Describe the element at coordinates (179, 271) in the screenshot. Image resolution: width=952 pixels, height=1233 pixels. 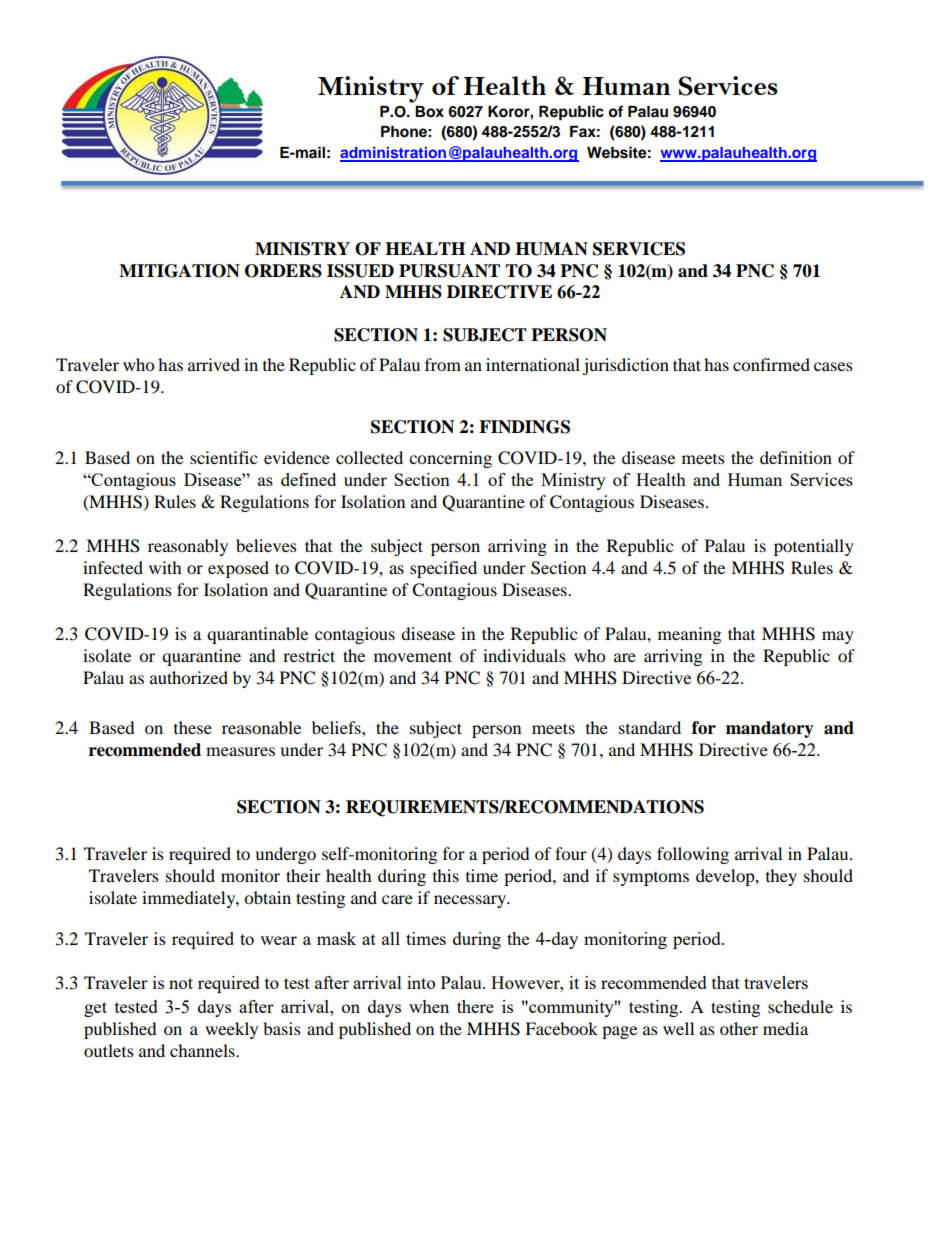
I see `MITIGATION` at that location.
